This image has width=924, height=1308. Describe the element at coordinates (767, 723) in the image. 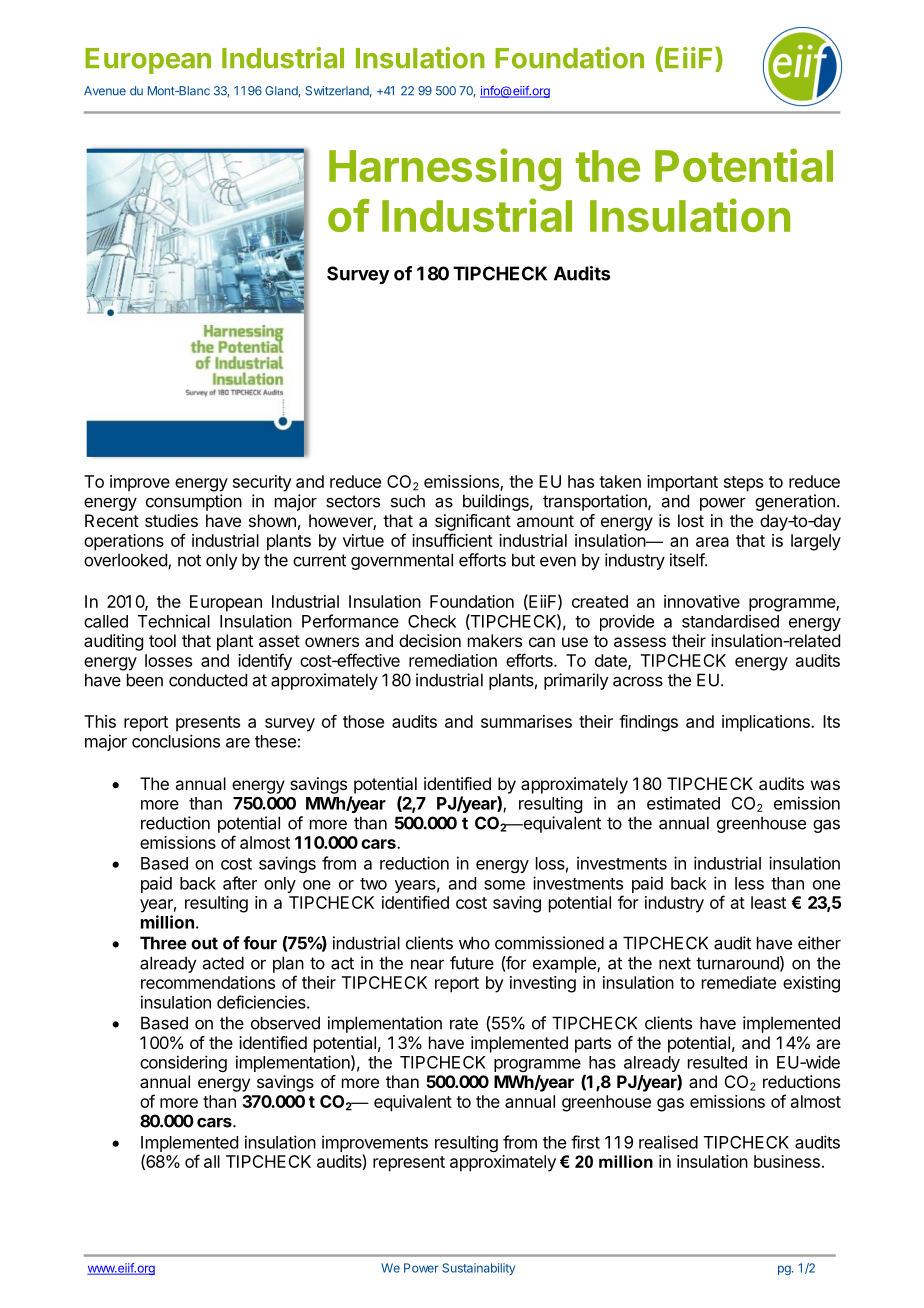

I see `implications` at that location.
